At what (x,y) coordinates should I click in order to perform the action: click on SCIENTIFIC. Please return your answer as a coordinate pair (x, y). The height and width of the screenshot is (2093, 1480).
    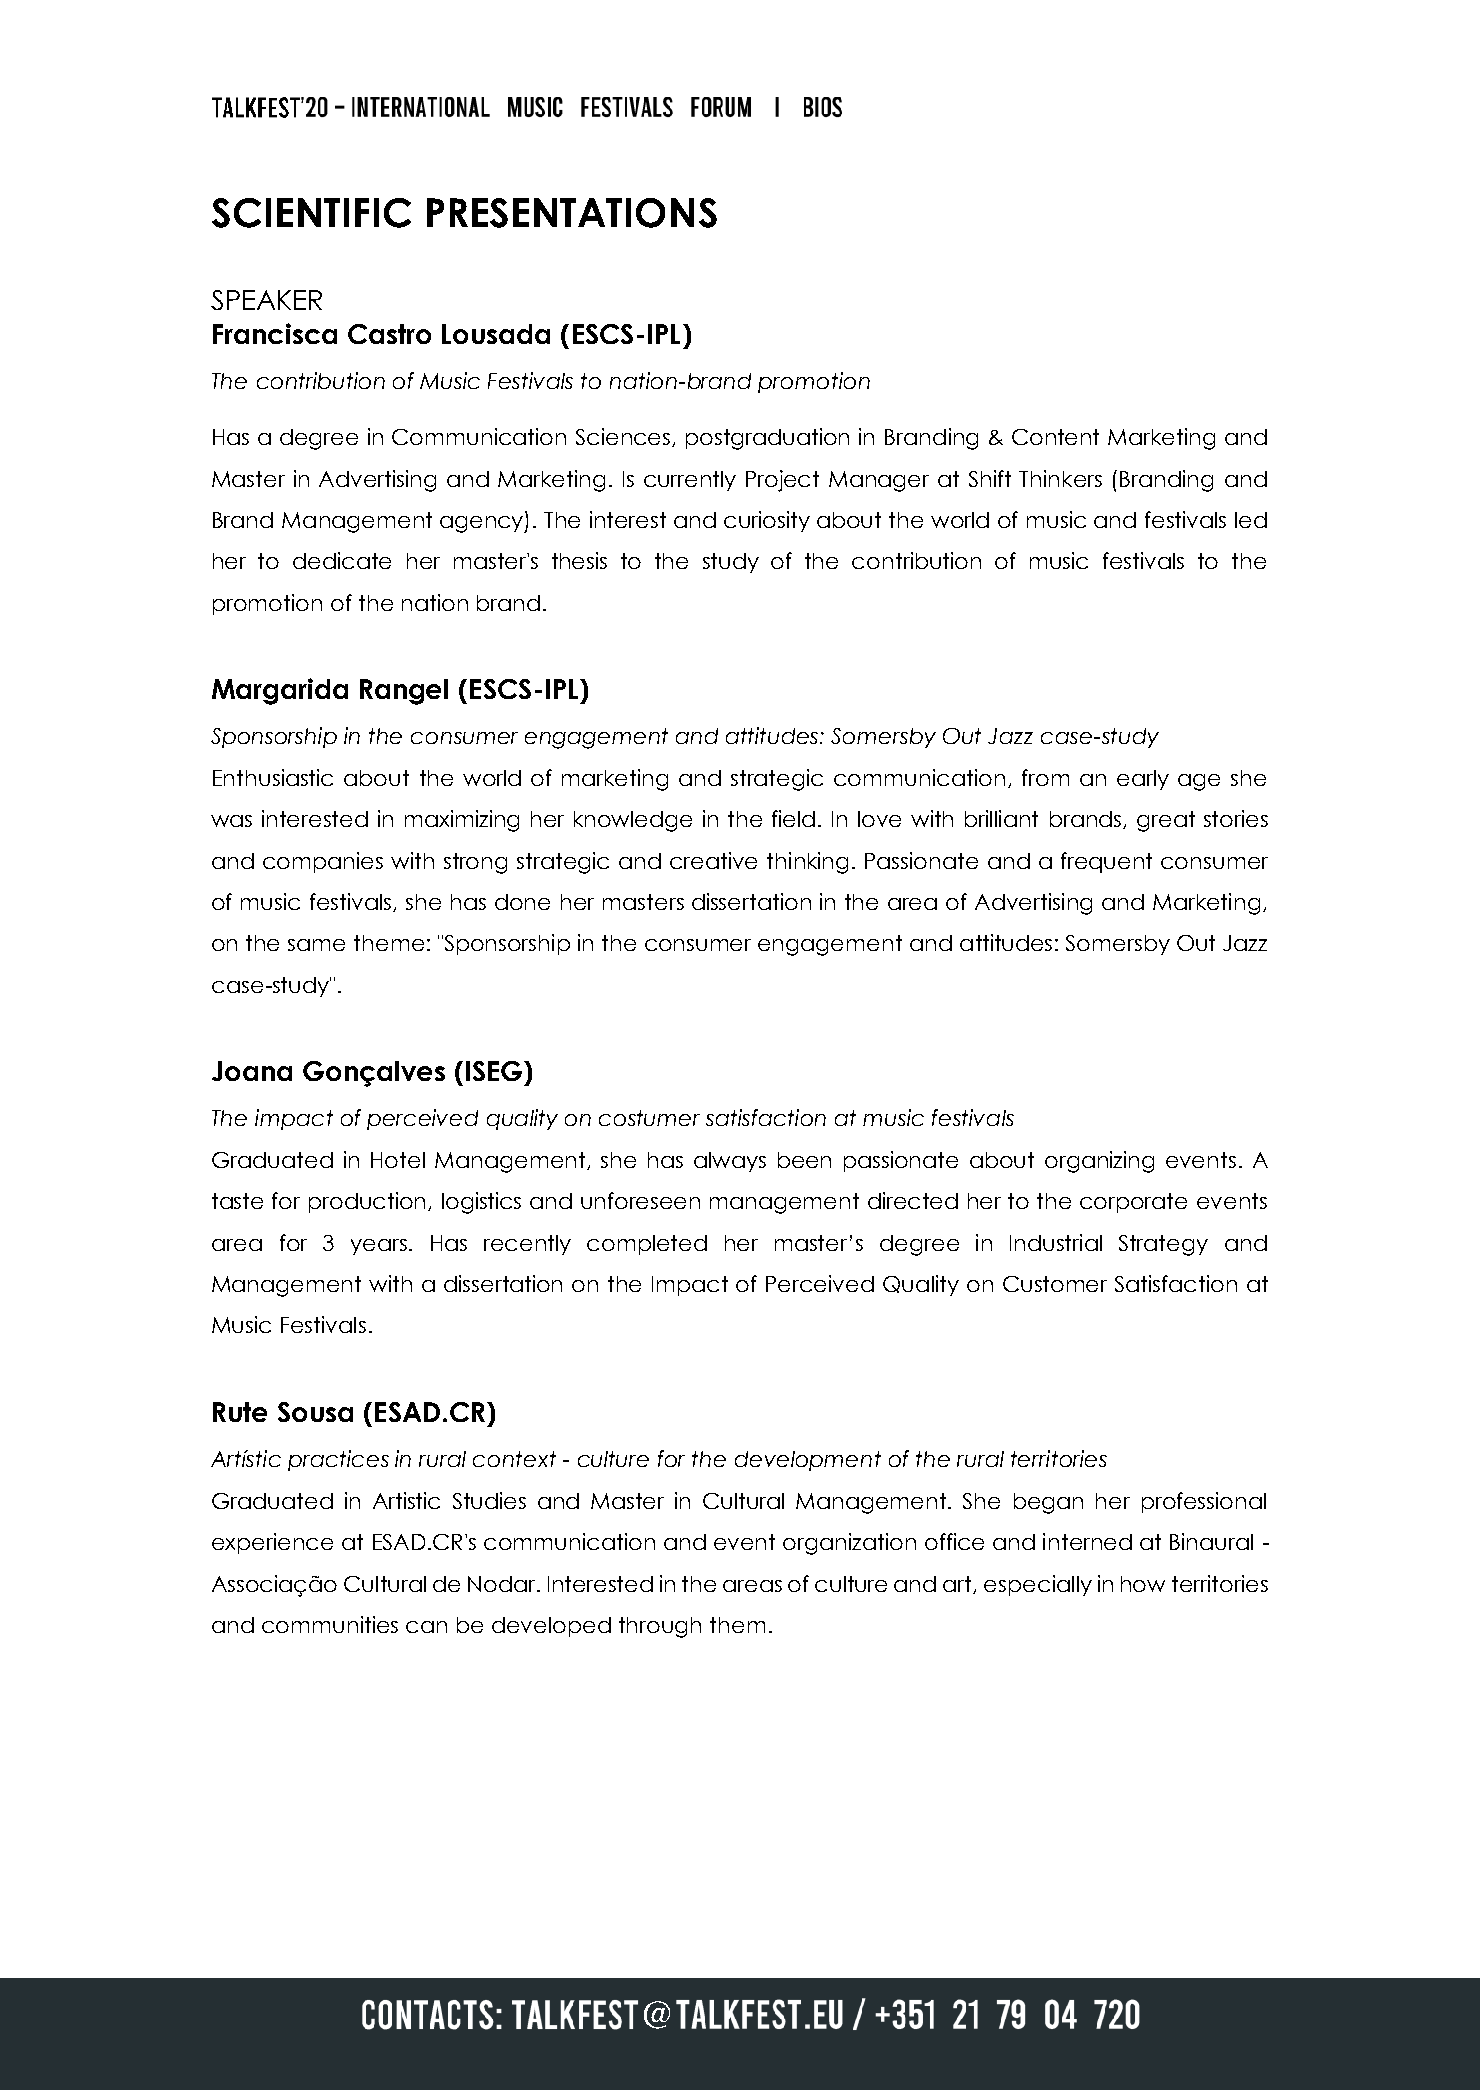
    Looking at the image, I should click on (311, 213).
